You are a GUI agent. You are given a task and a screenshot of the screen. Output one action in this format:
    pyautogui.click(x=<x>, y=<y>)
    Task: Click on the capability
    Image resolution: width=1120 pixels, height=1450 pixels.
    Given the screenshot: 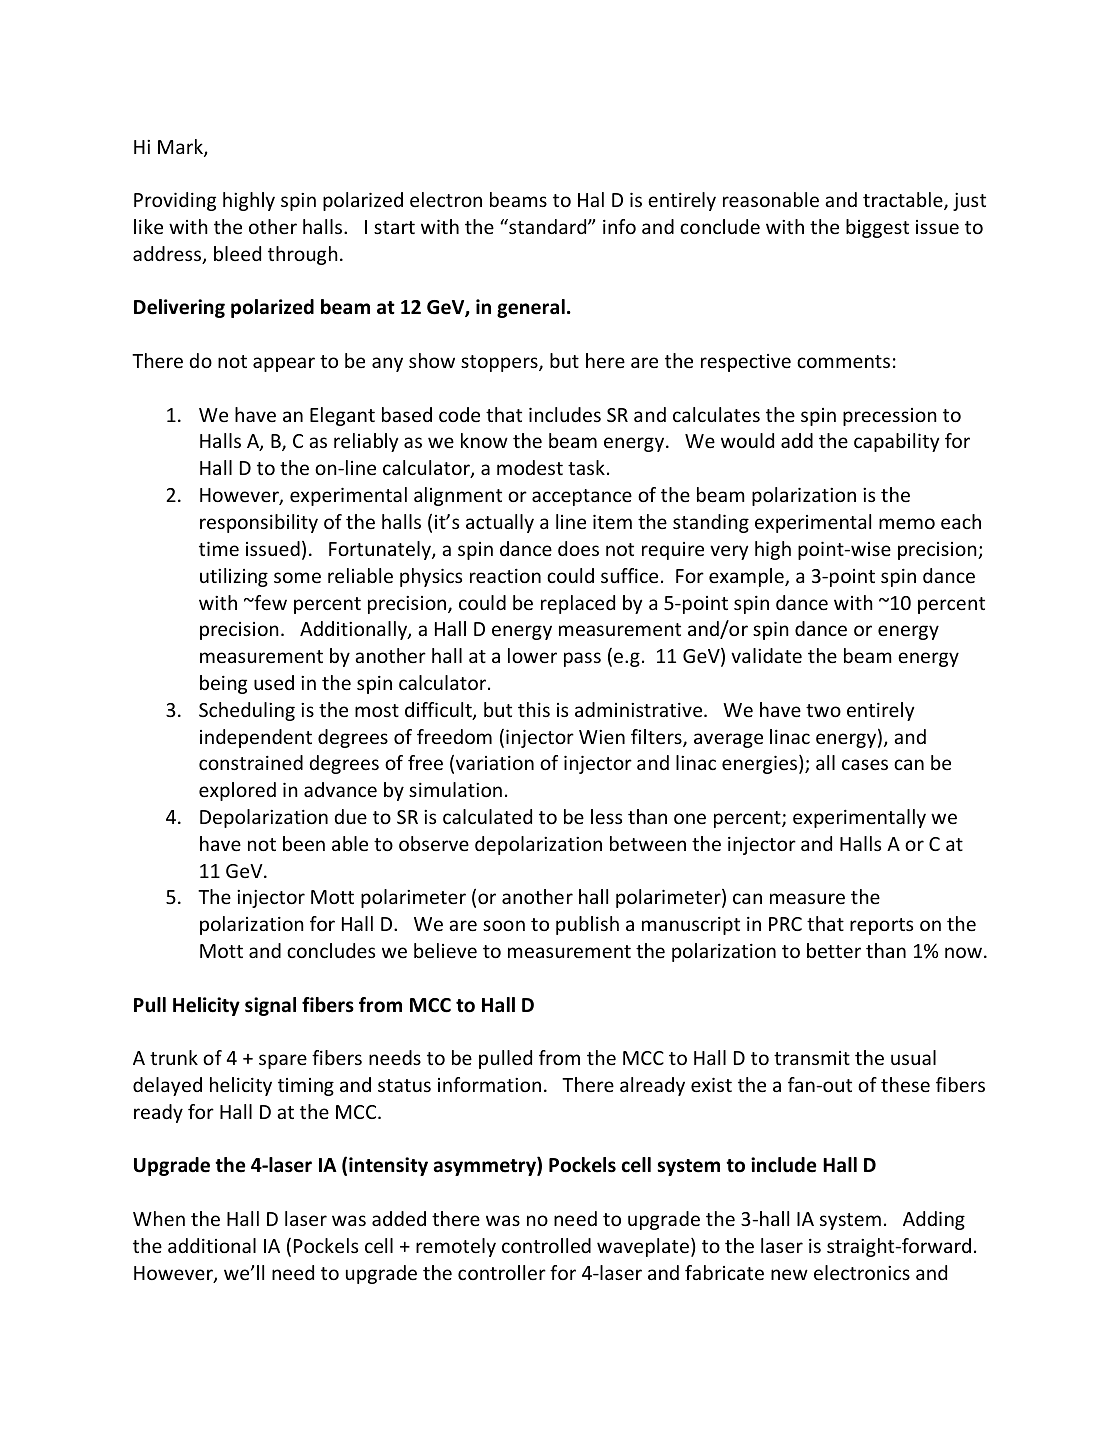 What is the action you would take?
    pyautogui.click(x=897, y=442)
